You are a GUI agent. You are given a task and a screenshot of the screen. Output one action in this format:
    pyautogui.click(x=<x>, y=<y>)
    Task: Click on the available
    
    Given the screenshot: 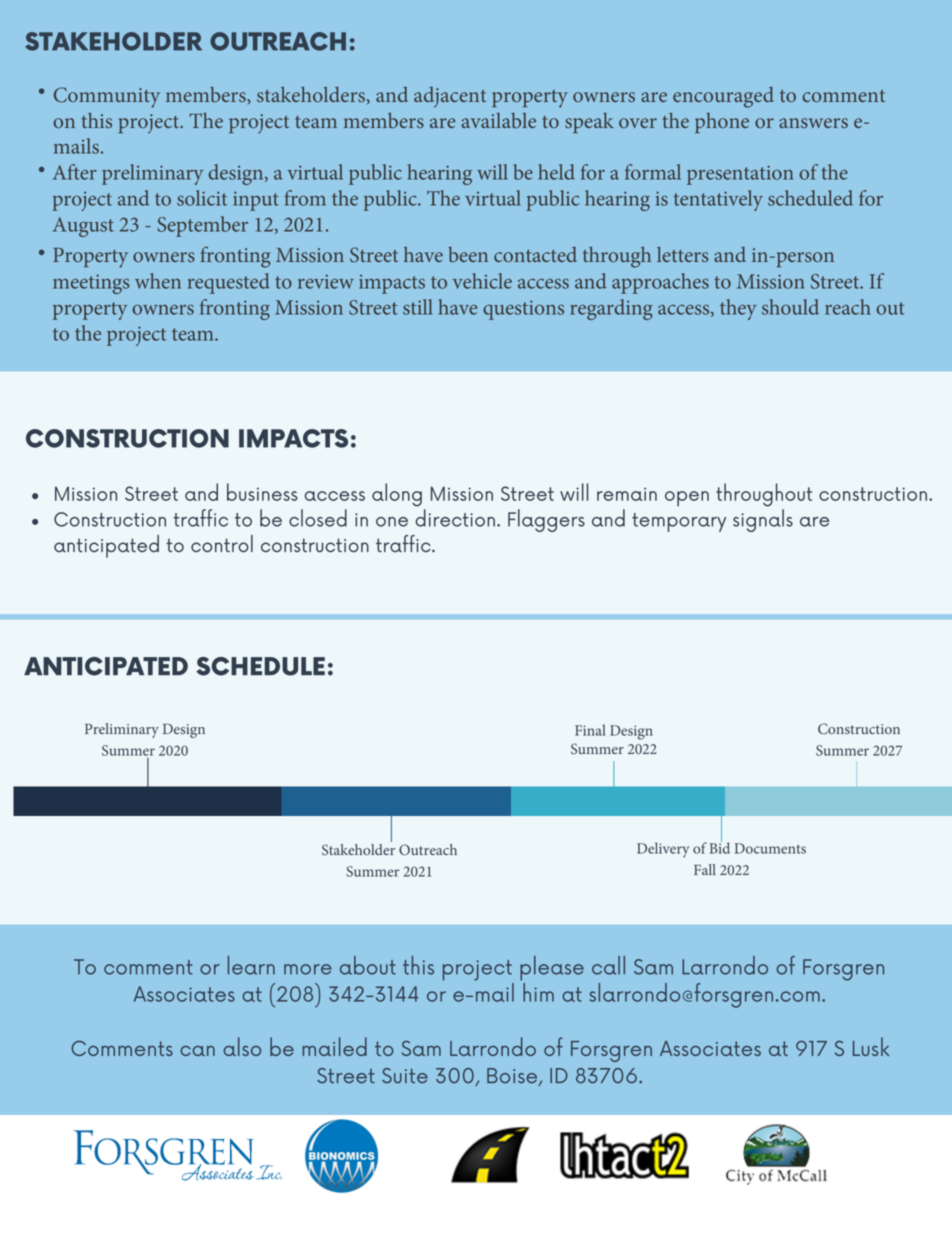 What is the action you would take?
    pyautogui.click(x=498, y=120)
